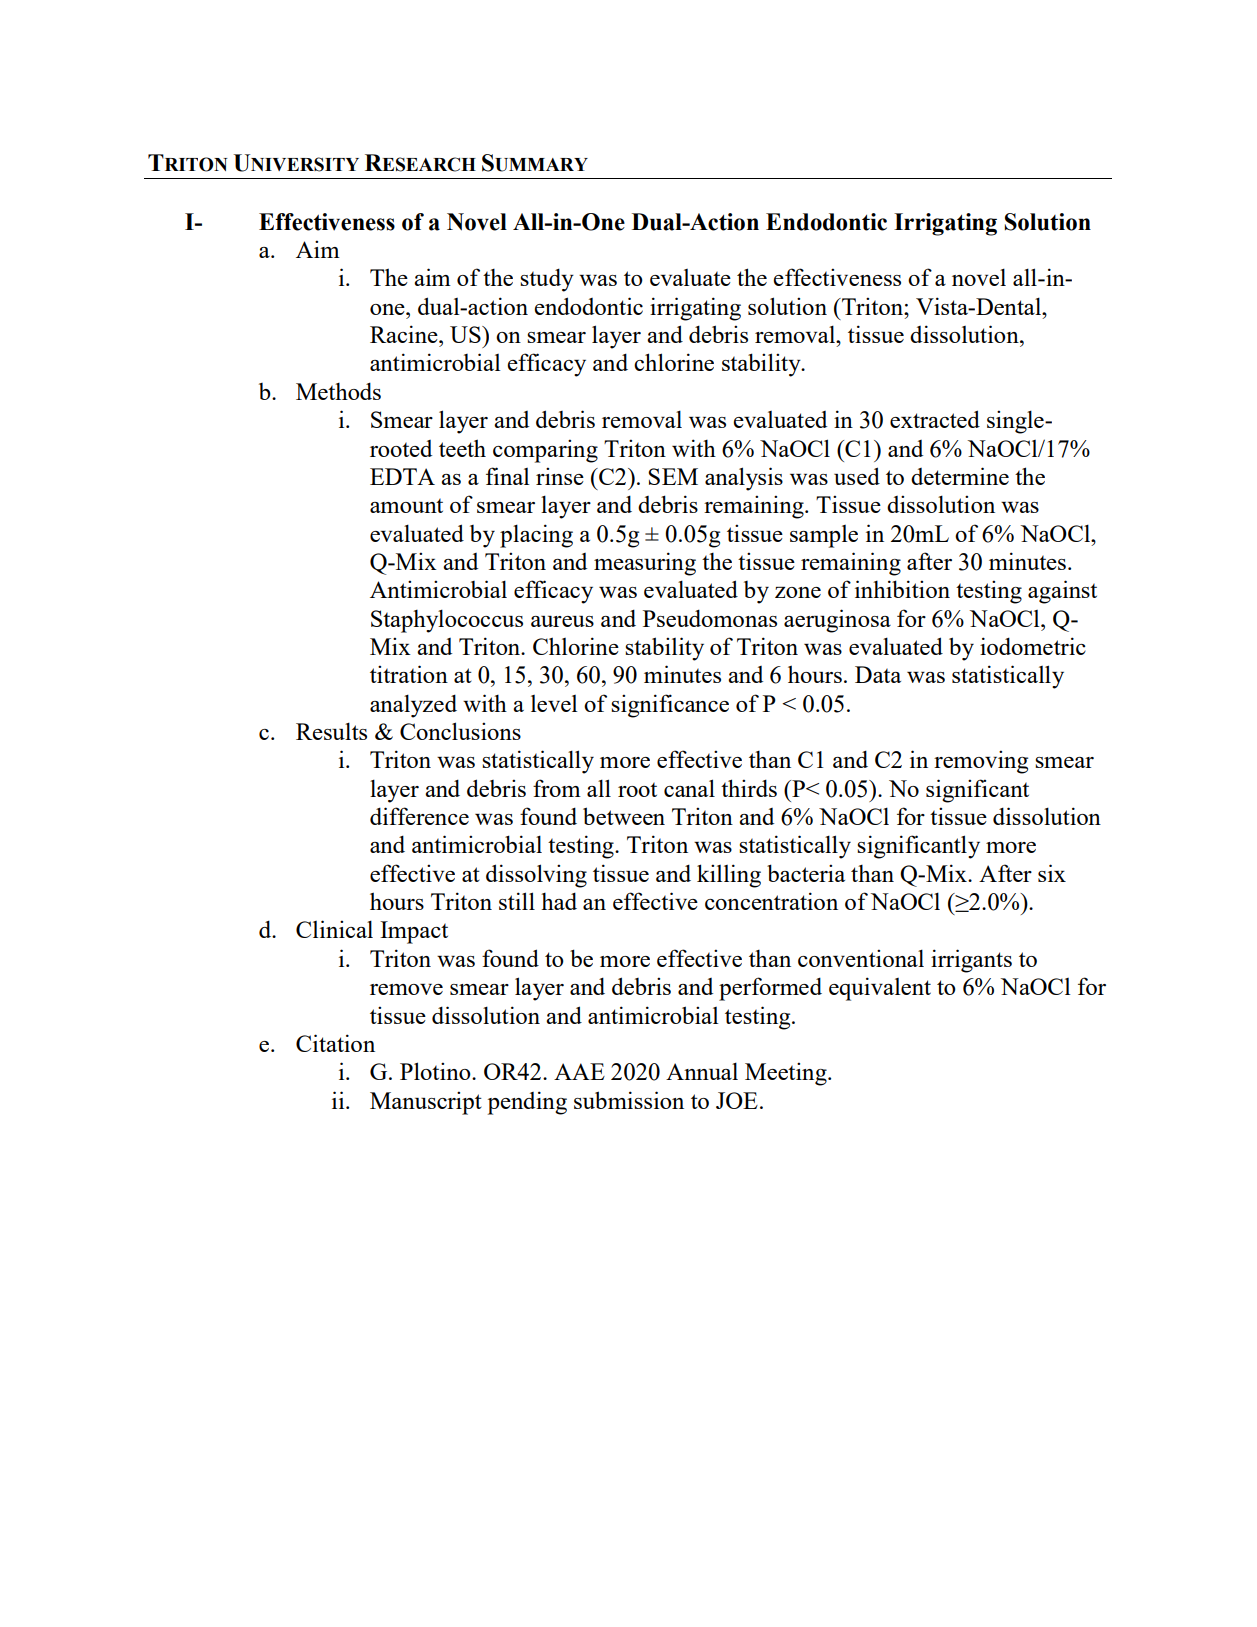  What do you see at coordinates (935, 419) in the document?
I see `extracted` at bounding box center [935, 419].
